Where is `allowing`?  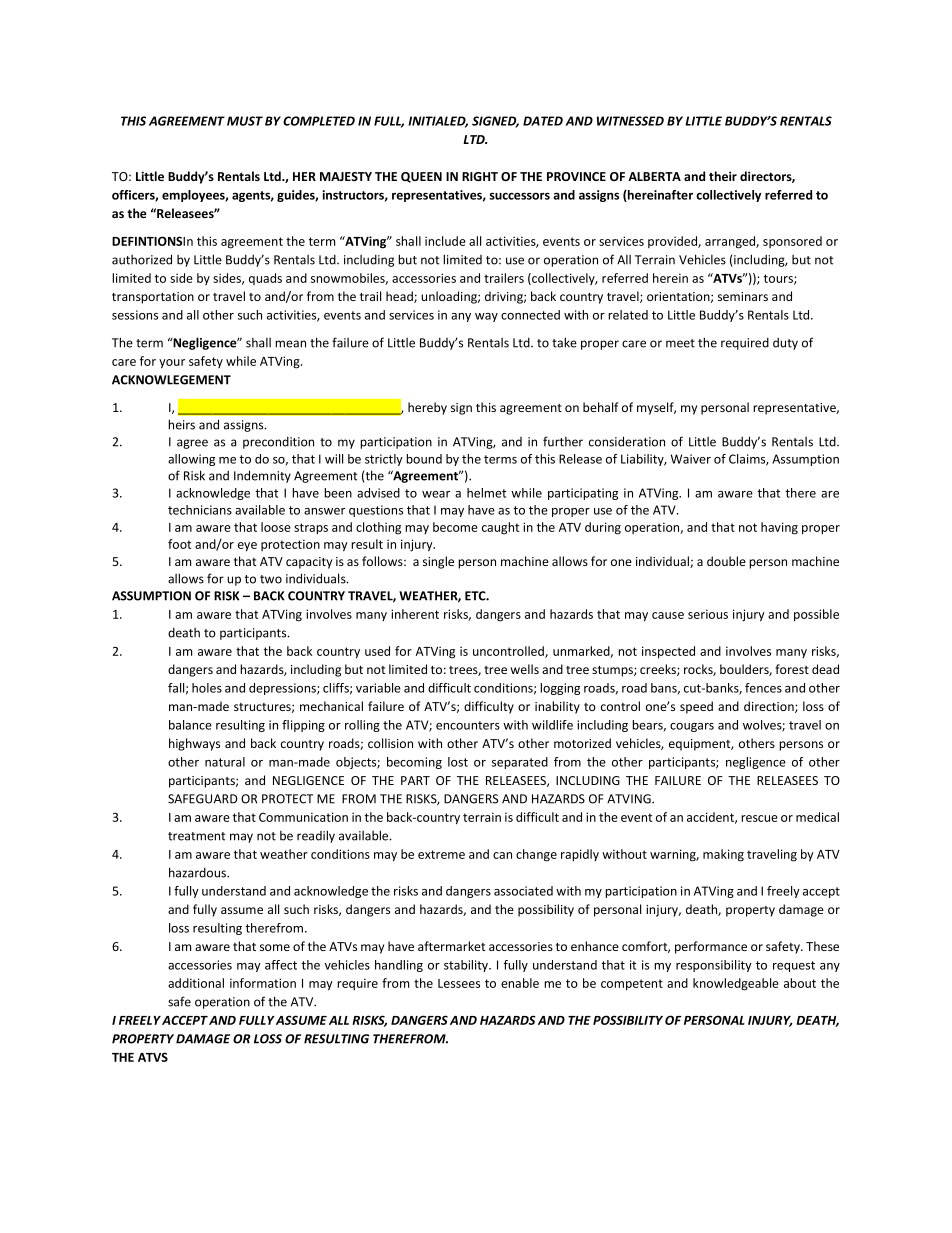 allowing is located at coordinates (191, 460).
